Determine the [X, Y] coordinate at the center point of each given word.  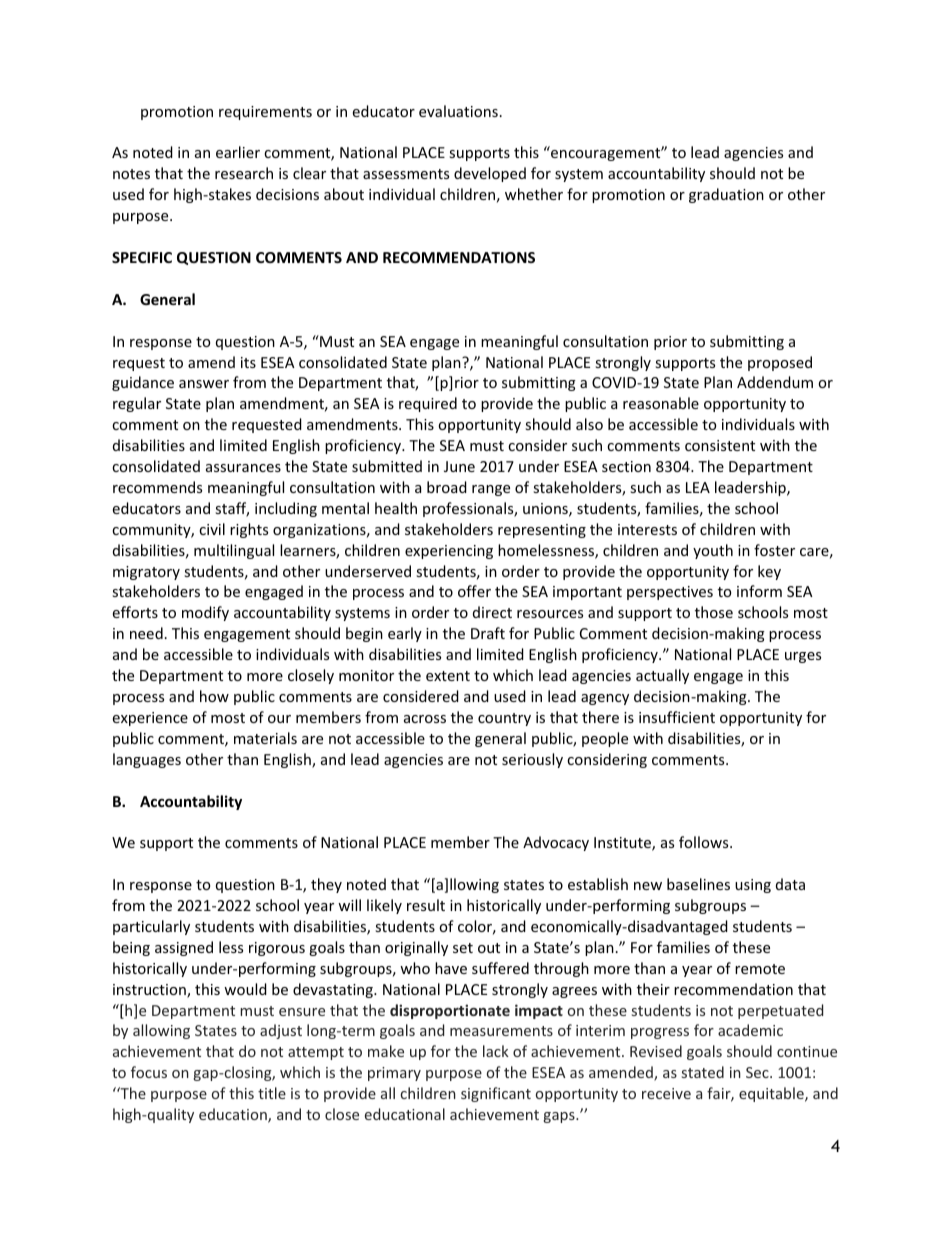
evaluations [458, 111]
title [272, 1093]
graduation [726, 195]
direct [492, 612]
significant [496, 1094]
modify [205, 613]
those [714, 612]
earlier [238, 152]
